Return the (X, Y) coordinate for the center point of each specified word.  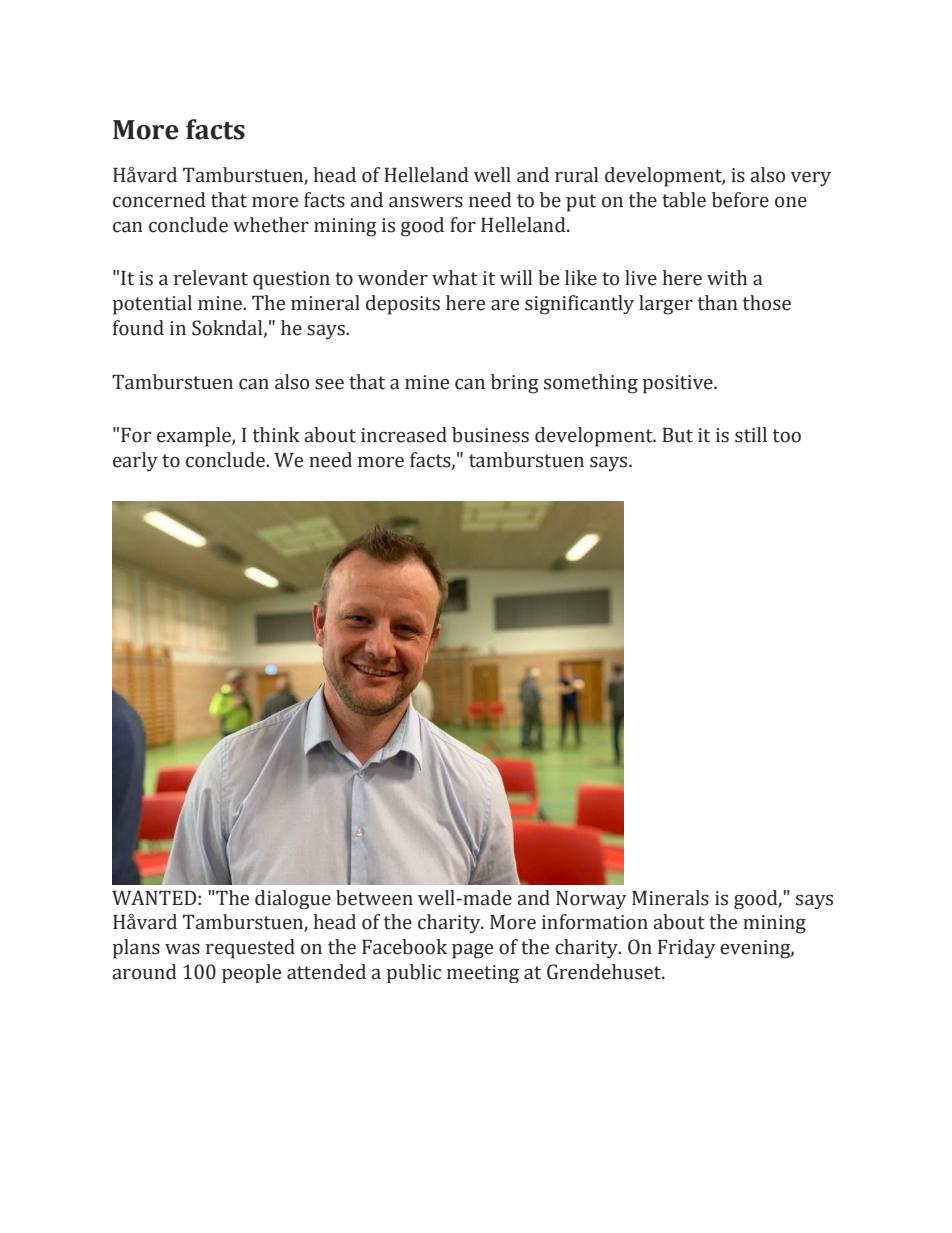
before (740, 200)
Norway (591, 900)
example (195, 437)
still (751, 435)
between (374, 898)
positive (679, 384)
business (490, 435)
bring (515, 384)
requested (250, 949)
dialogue (293, 899)
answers (426, 202)
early (135, 462)
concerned (159, 200)
